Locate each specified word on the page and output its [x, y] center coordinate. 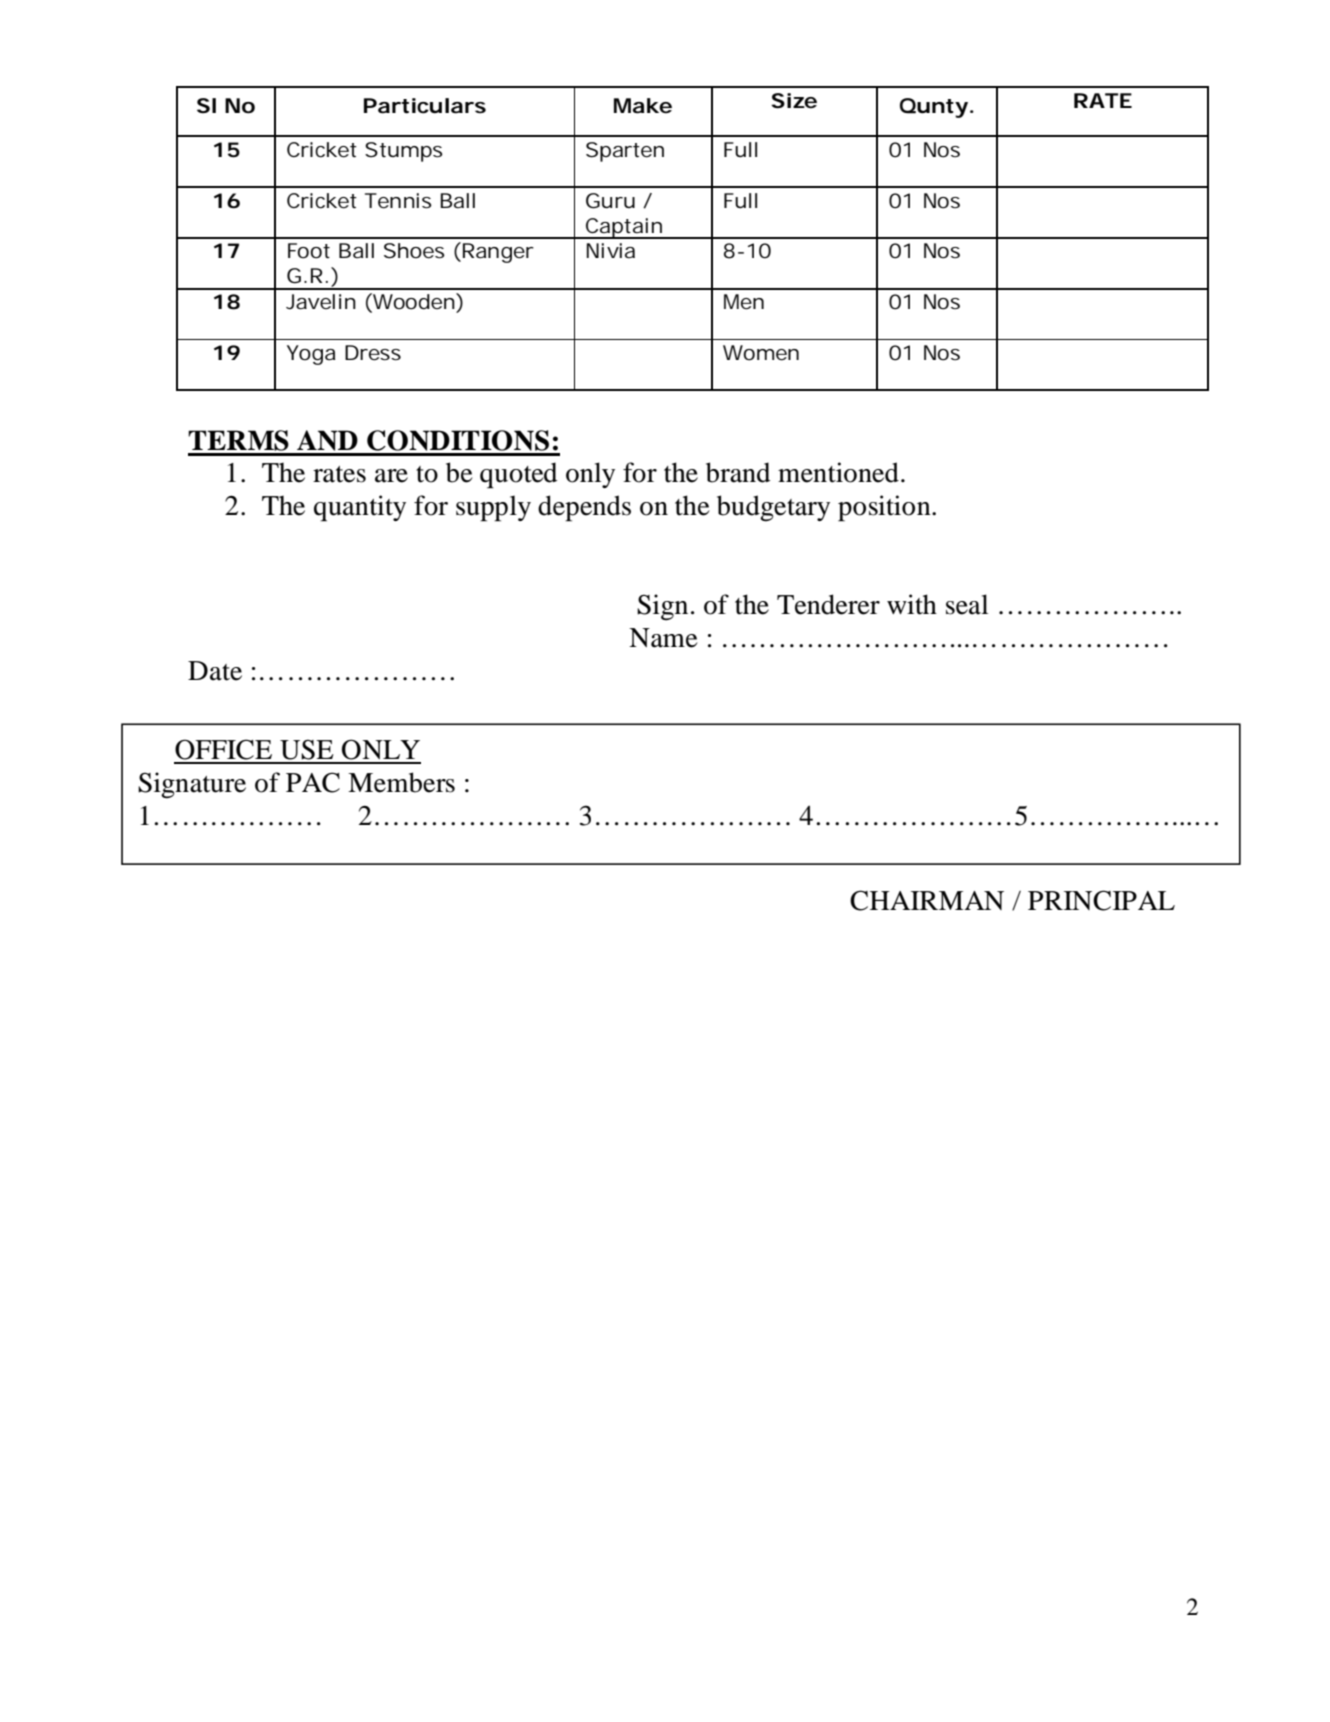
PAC [313, 782]
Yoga [311, 355]
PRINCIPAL [1101, 900]
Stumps [404, 152]
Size [794, 101]
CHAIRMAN [927, 900]
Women [761, 353]
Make [643, 106]
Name [663, 638]
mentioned [838, 472]
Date [215, 671]
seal [967, 604]
